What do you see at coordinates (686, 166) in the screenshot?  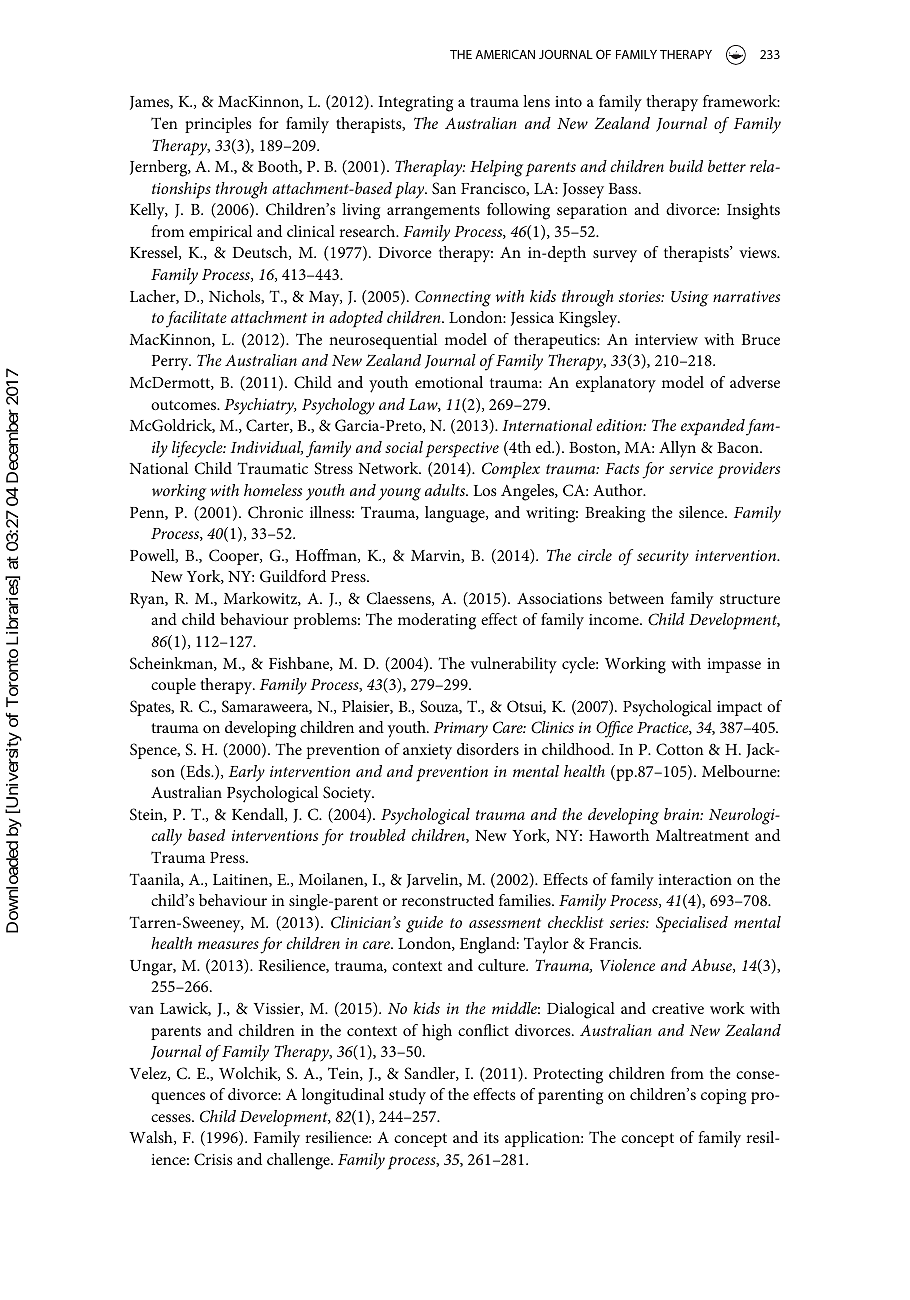 I see `build` at bounding box center [686, 166].
